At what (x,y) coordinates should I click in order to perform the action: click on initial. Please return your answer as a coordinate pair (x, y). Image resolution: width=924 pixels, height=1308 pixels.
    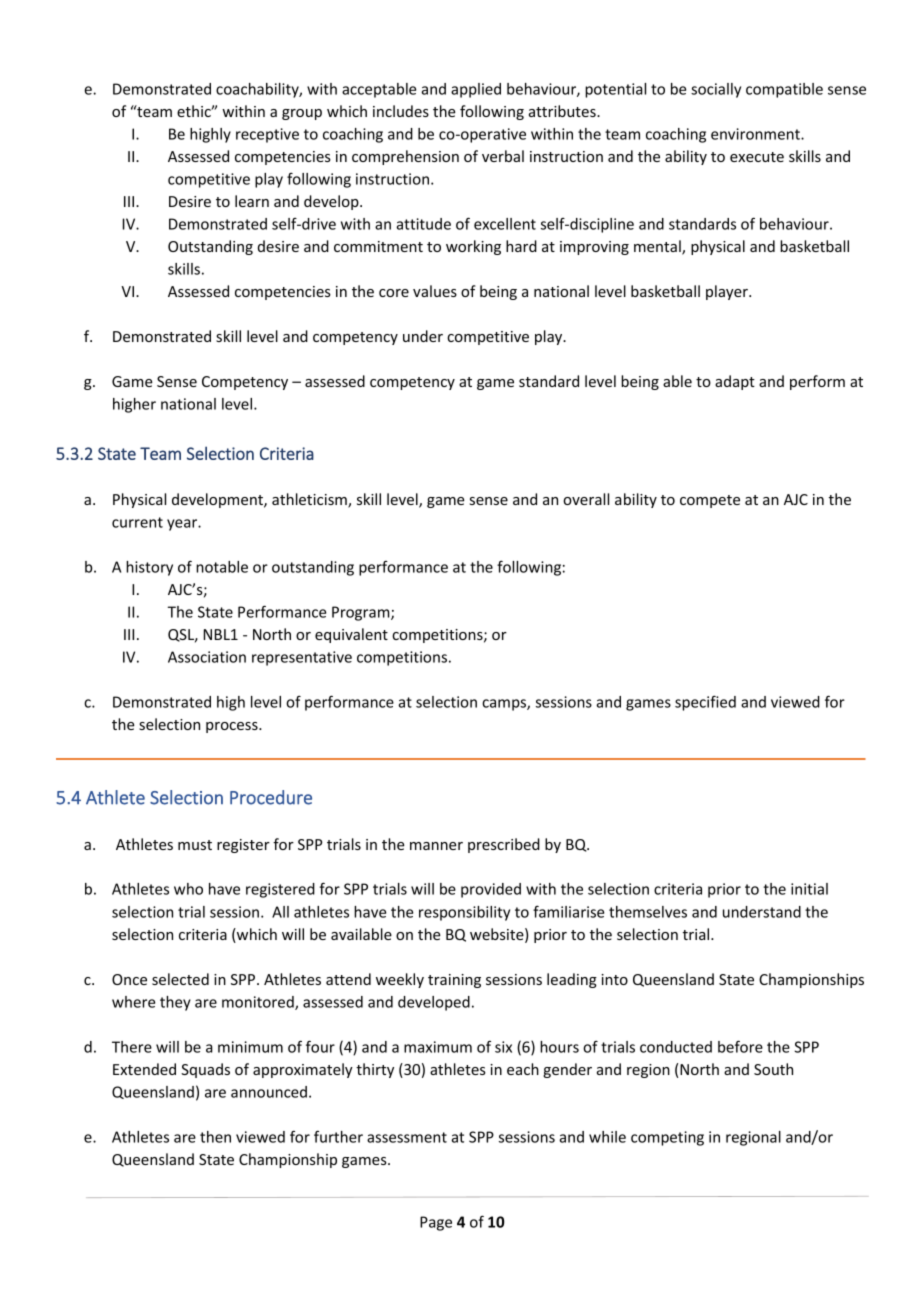
    Looking at the image, I should click on (809, 889).
